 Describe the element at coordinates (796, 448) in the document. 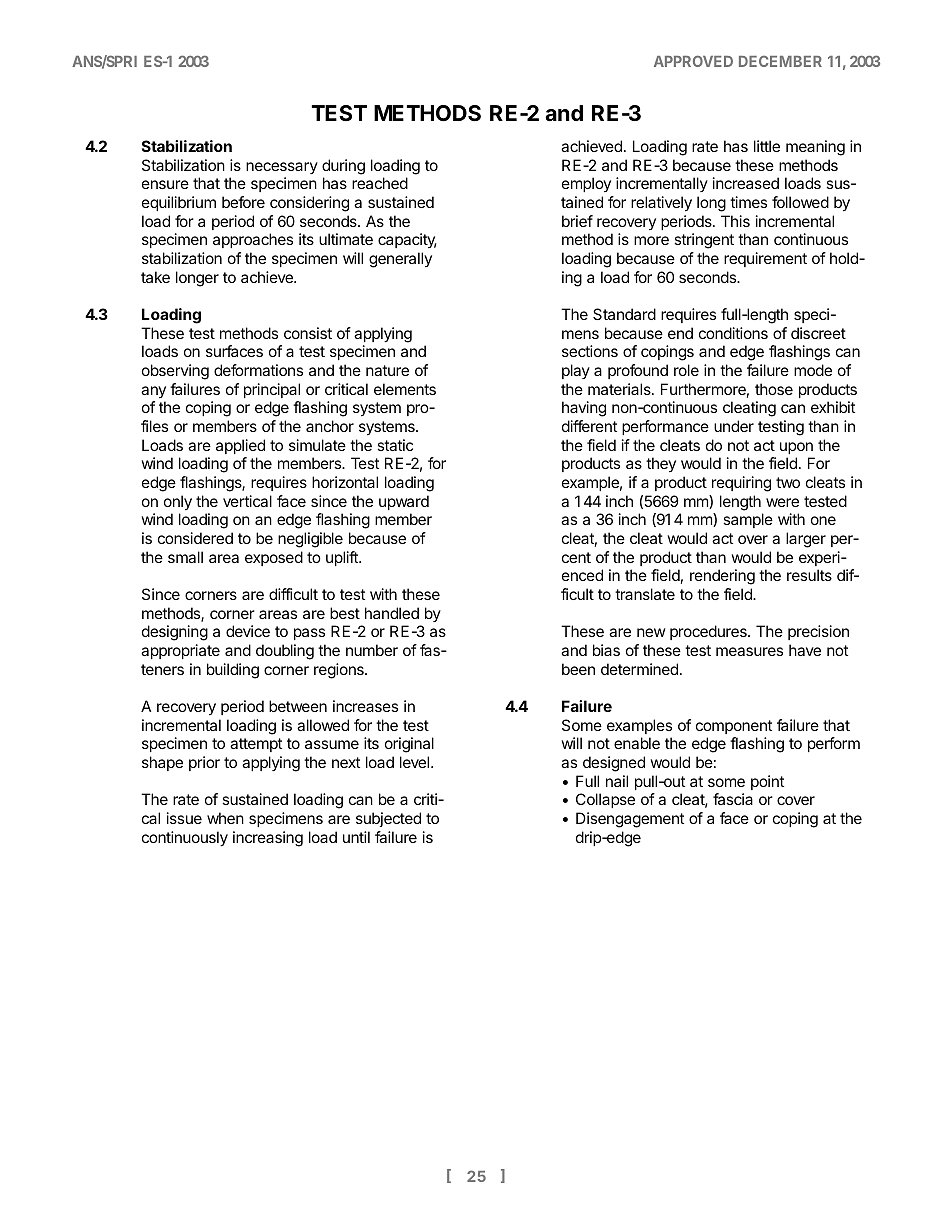

I see `upon` at that location.
